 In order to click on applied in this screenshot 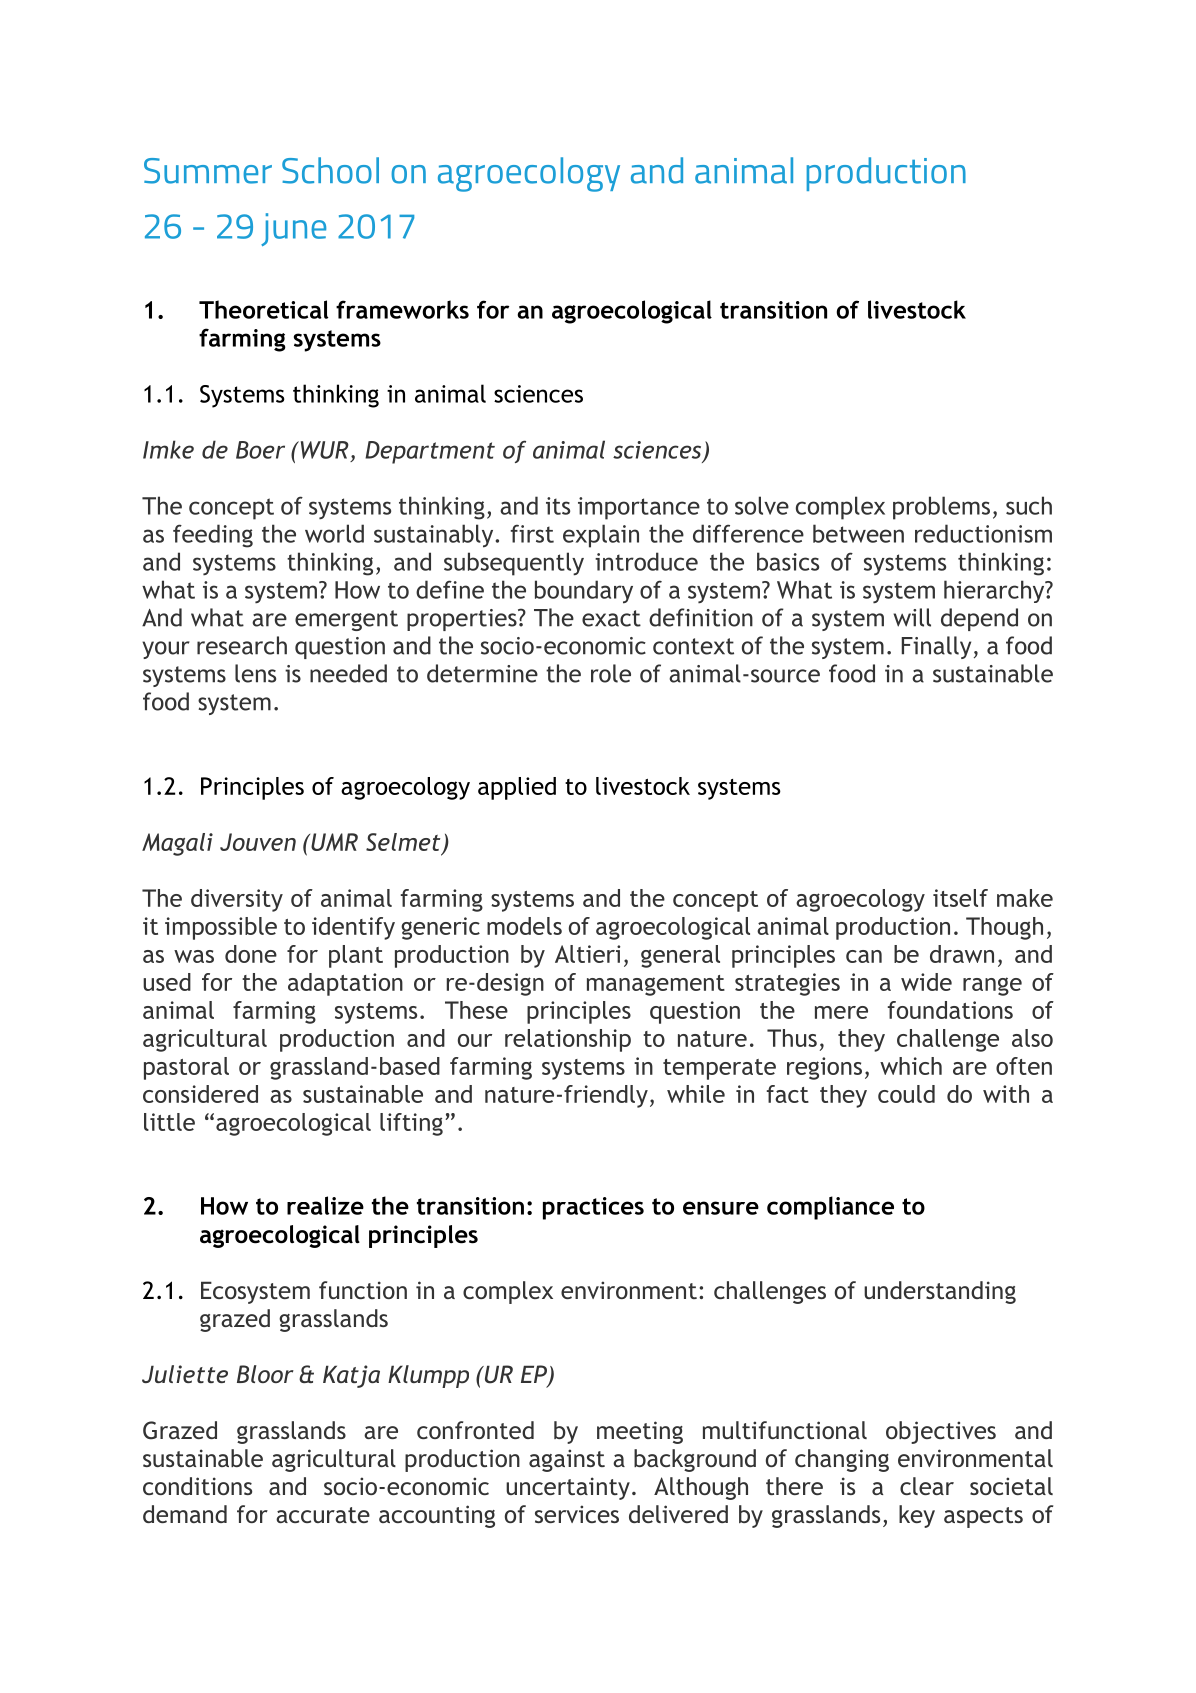, I will do `click(517, 788)`.
